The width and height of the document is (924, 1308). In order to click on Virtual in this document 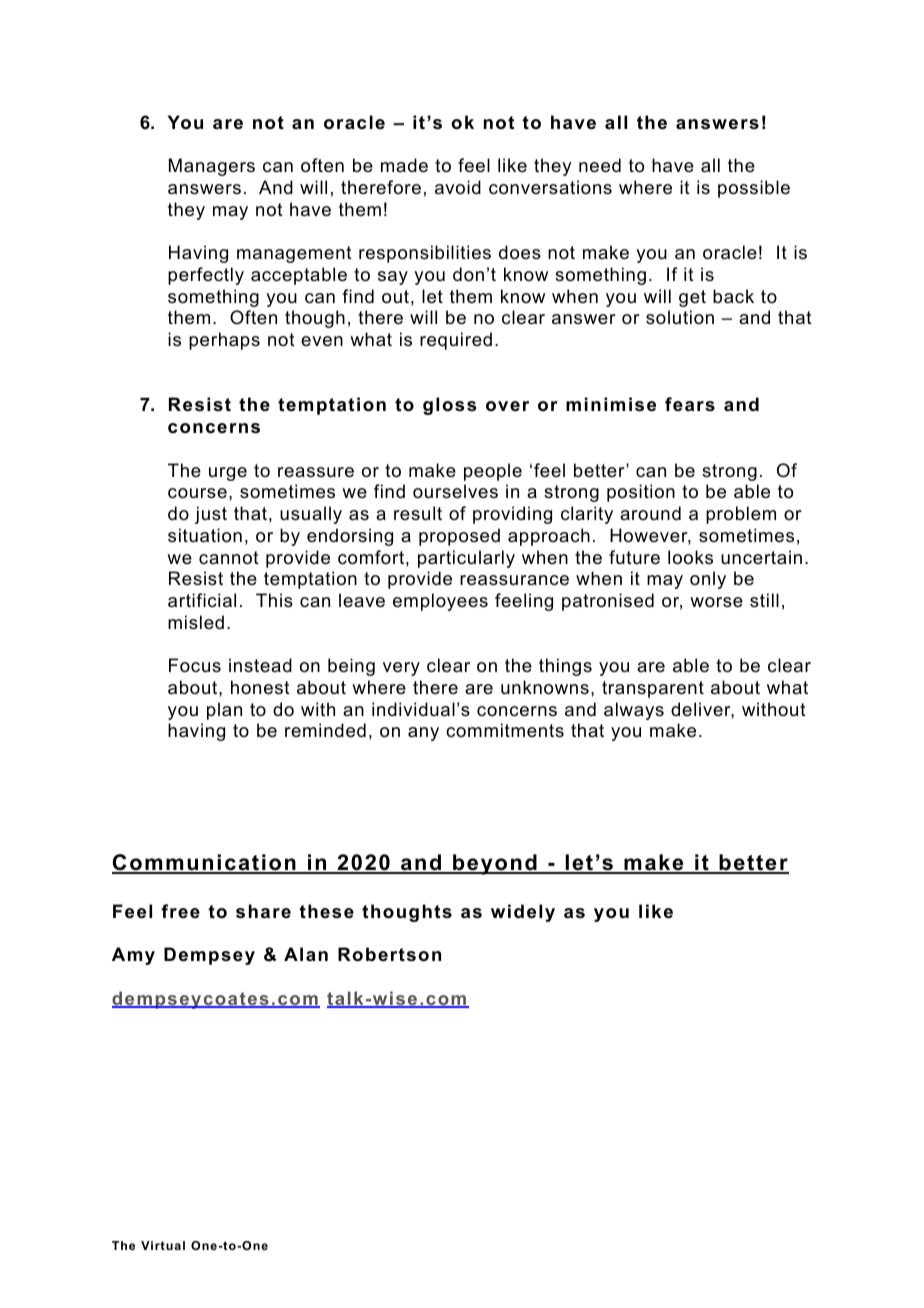, I will do `click(163, 1245)`.
